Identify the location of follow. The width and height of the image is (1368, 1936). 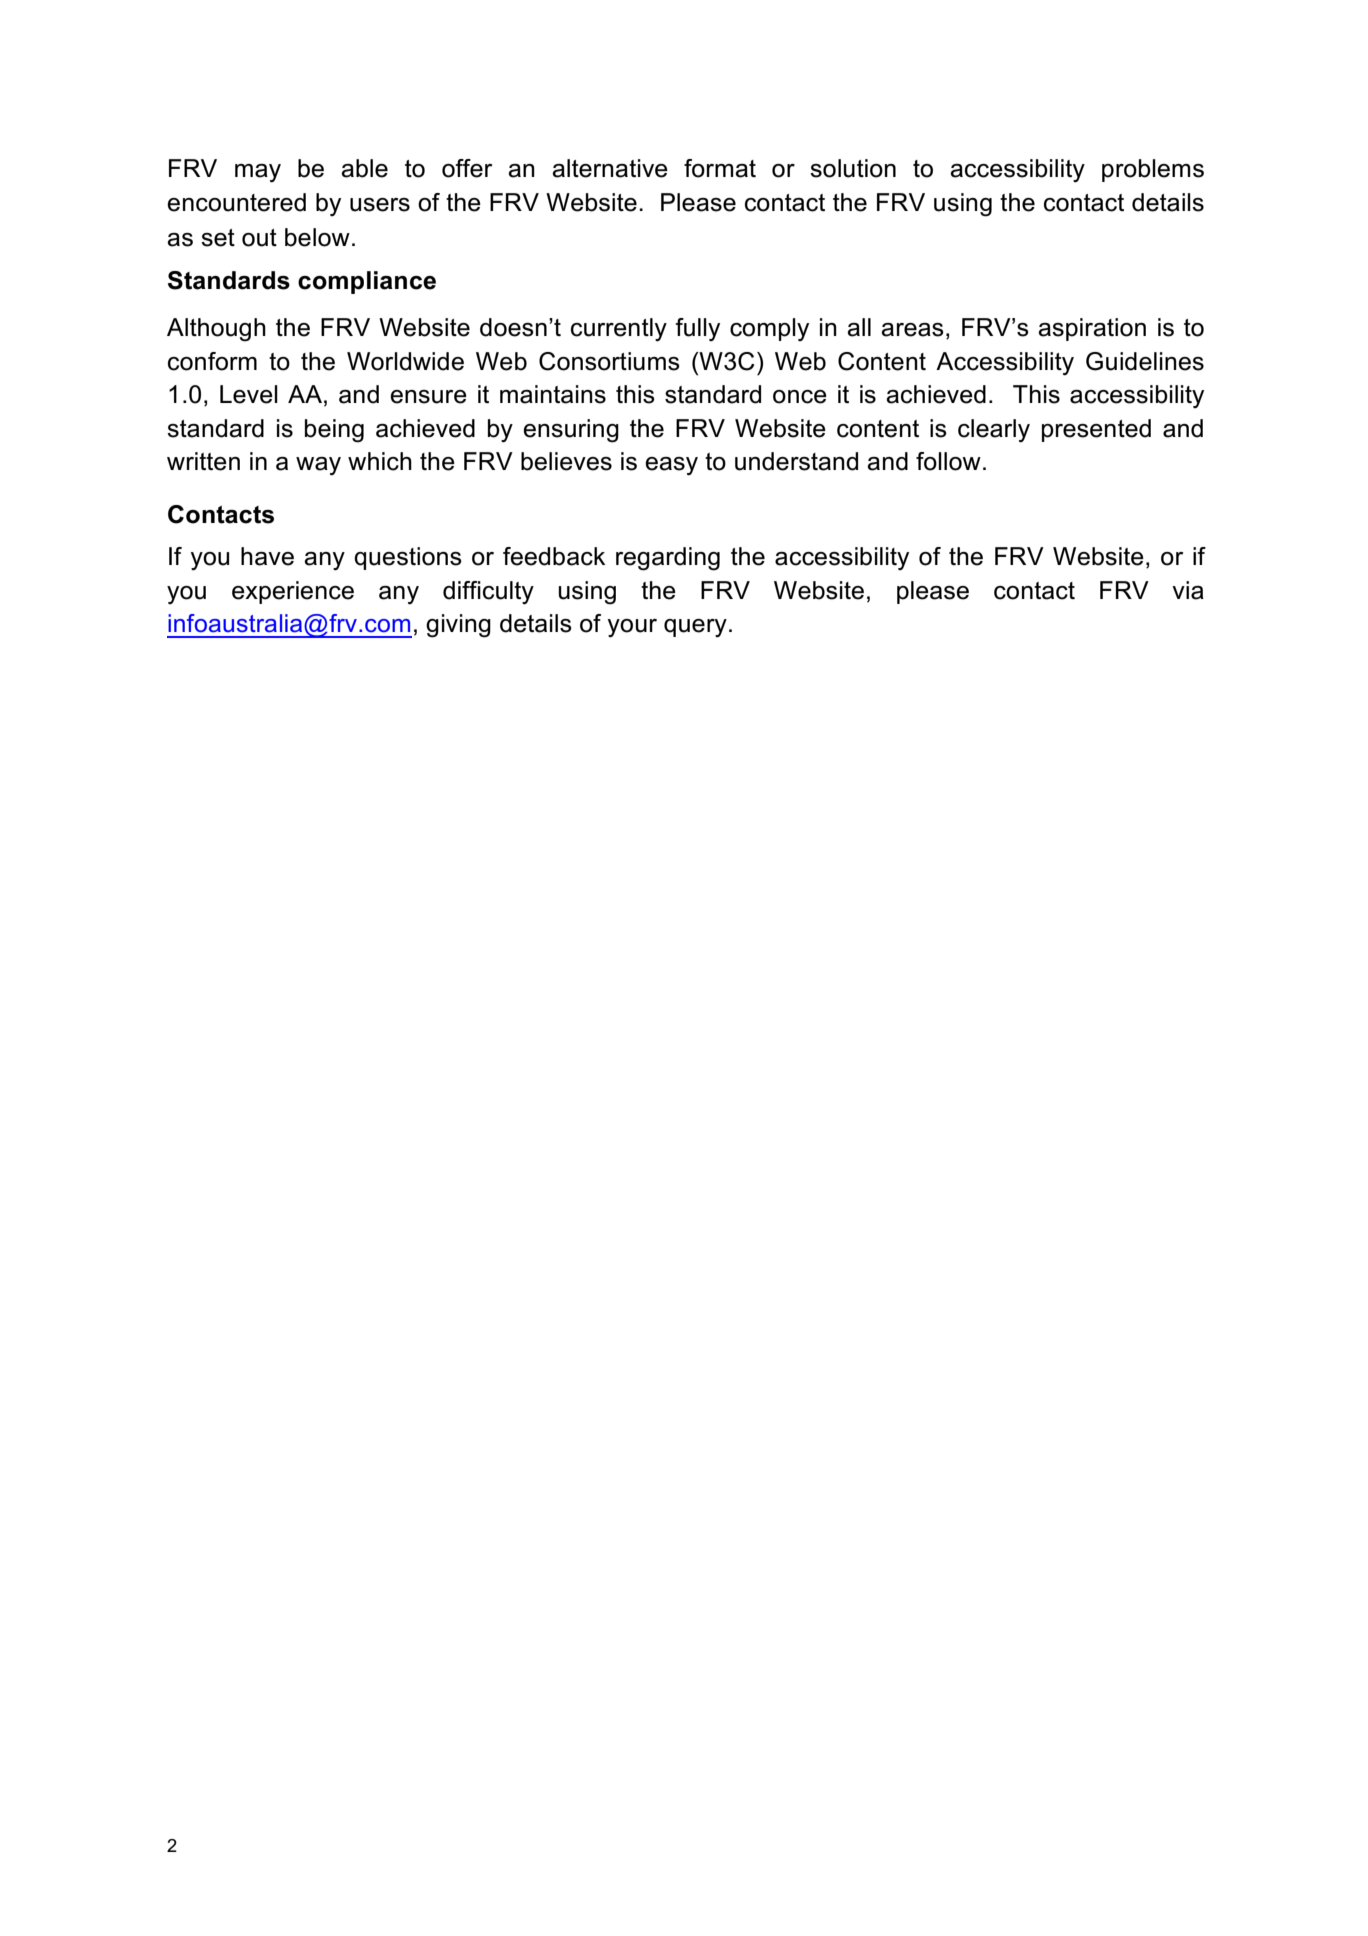
(948, 461).
